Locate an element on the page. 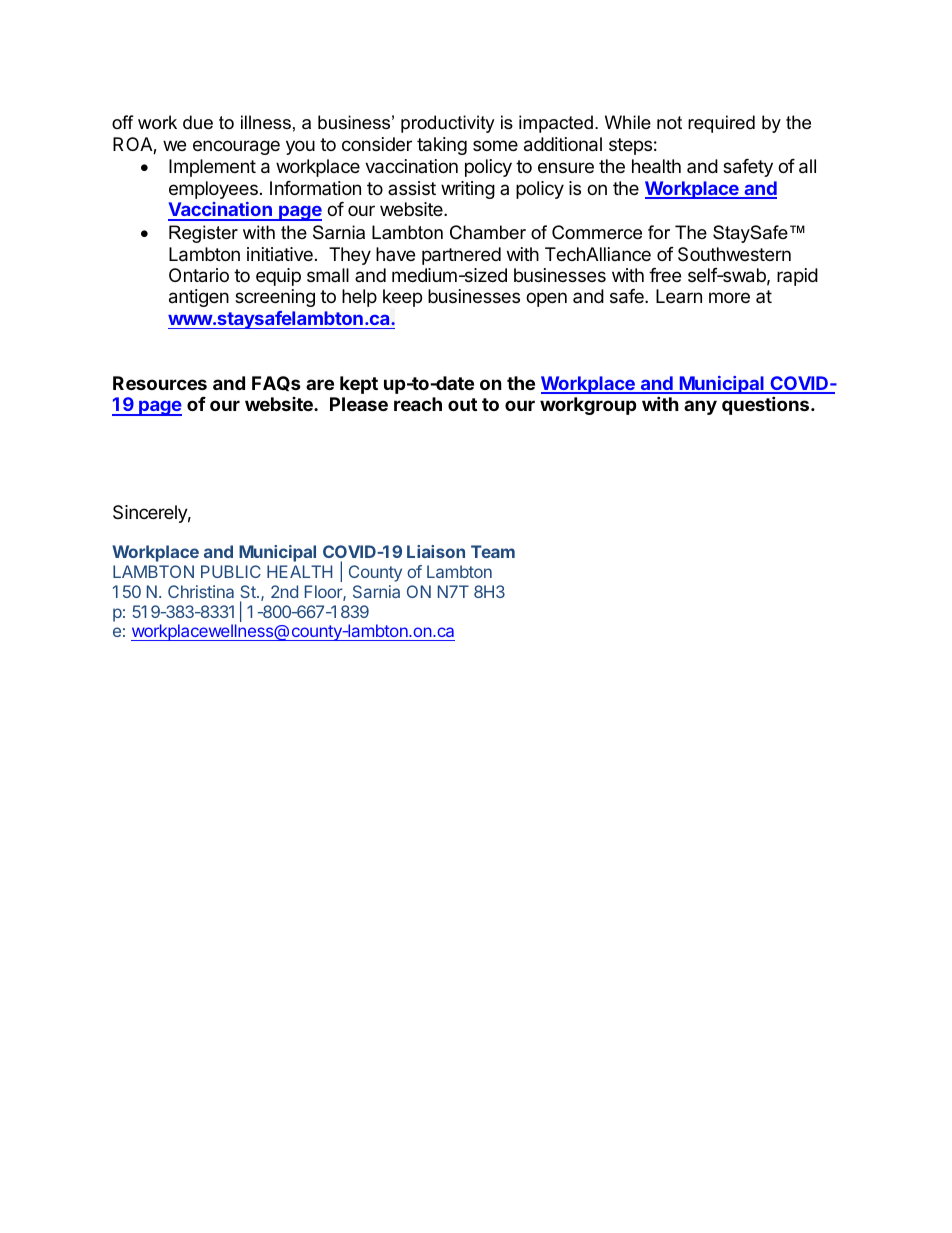 The width and height of the image is (952, 1233). Resources is located at coordinates (160, 383).
